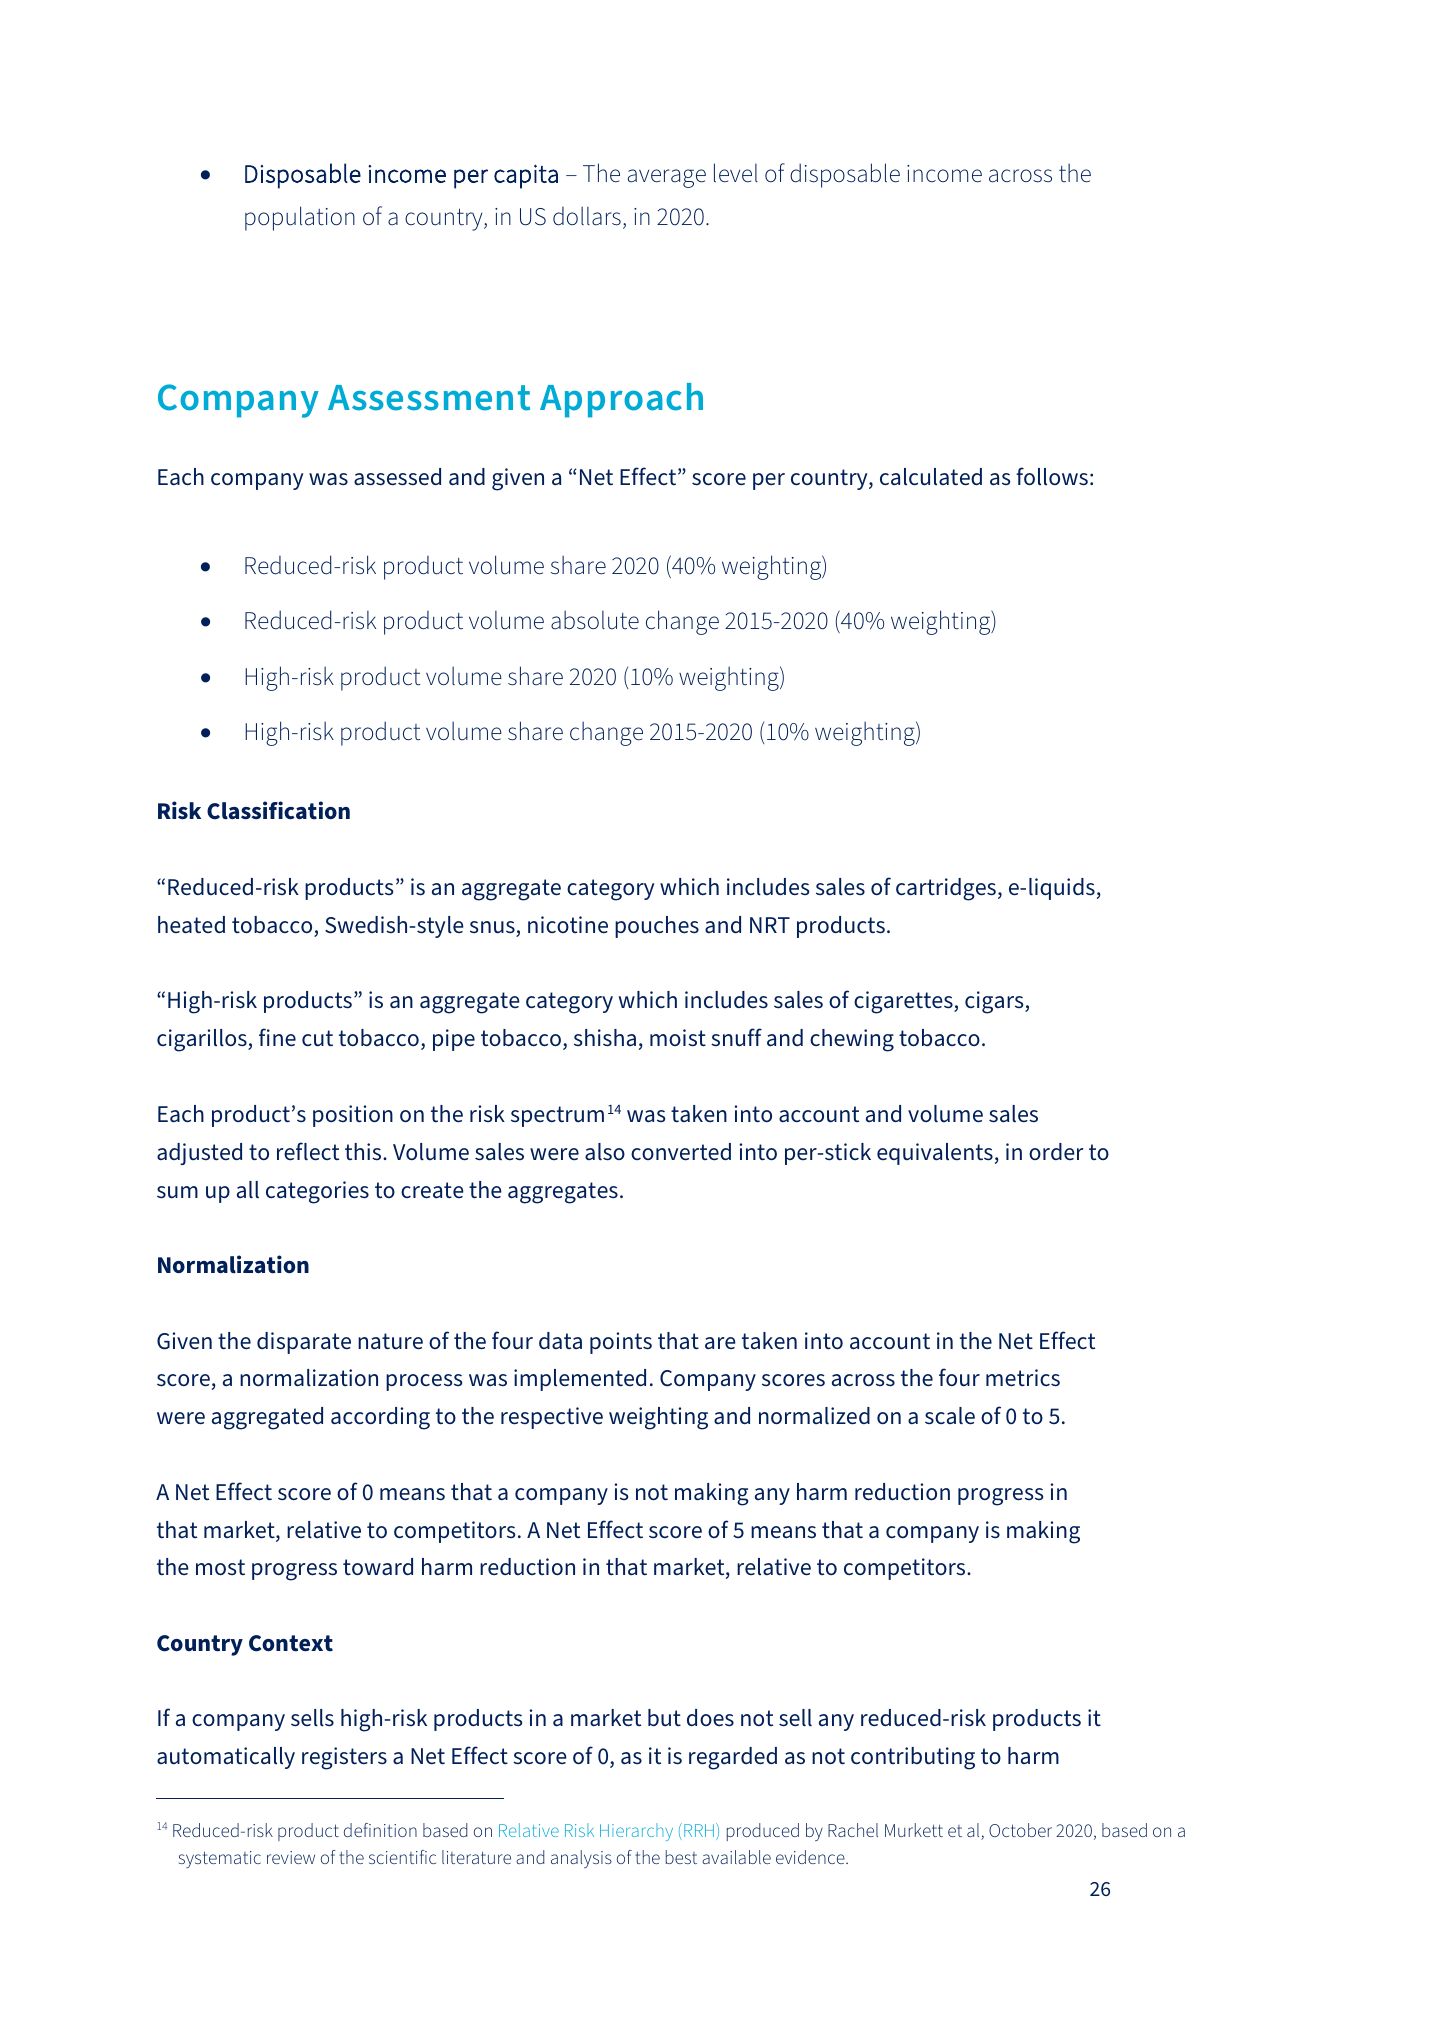 The image size is (1435, 2029). What do you see at coordinates (277, 1037) in the page?
I see `fine` at bounding box center [277, 1037].
